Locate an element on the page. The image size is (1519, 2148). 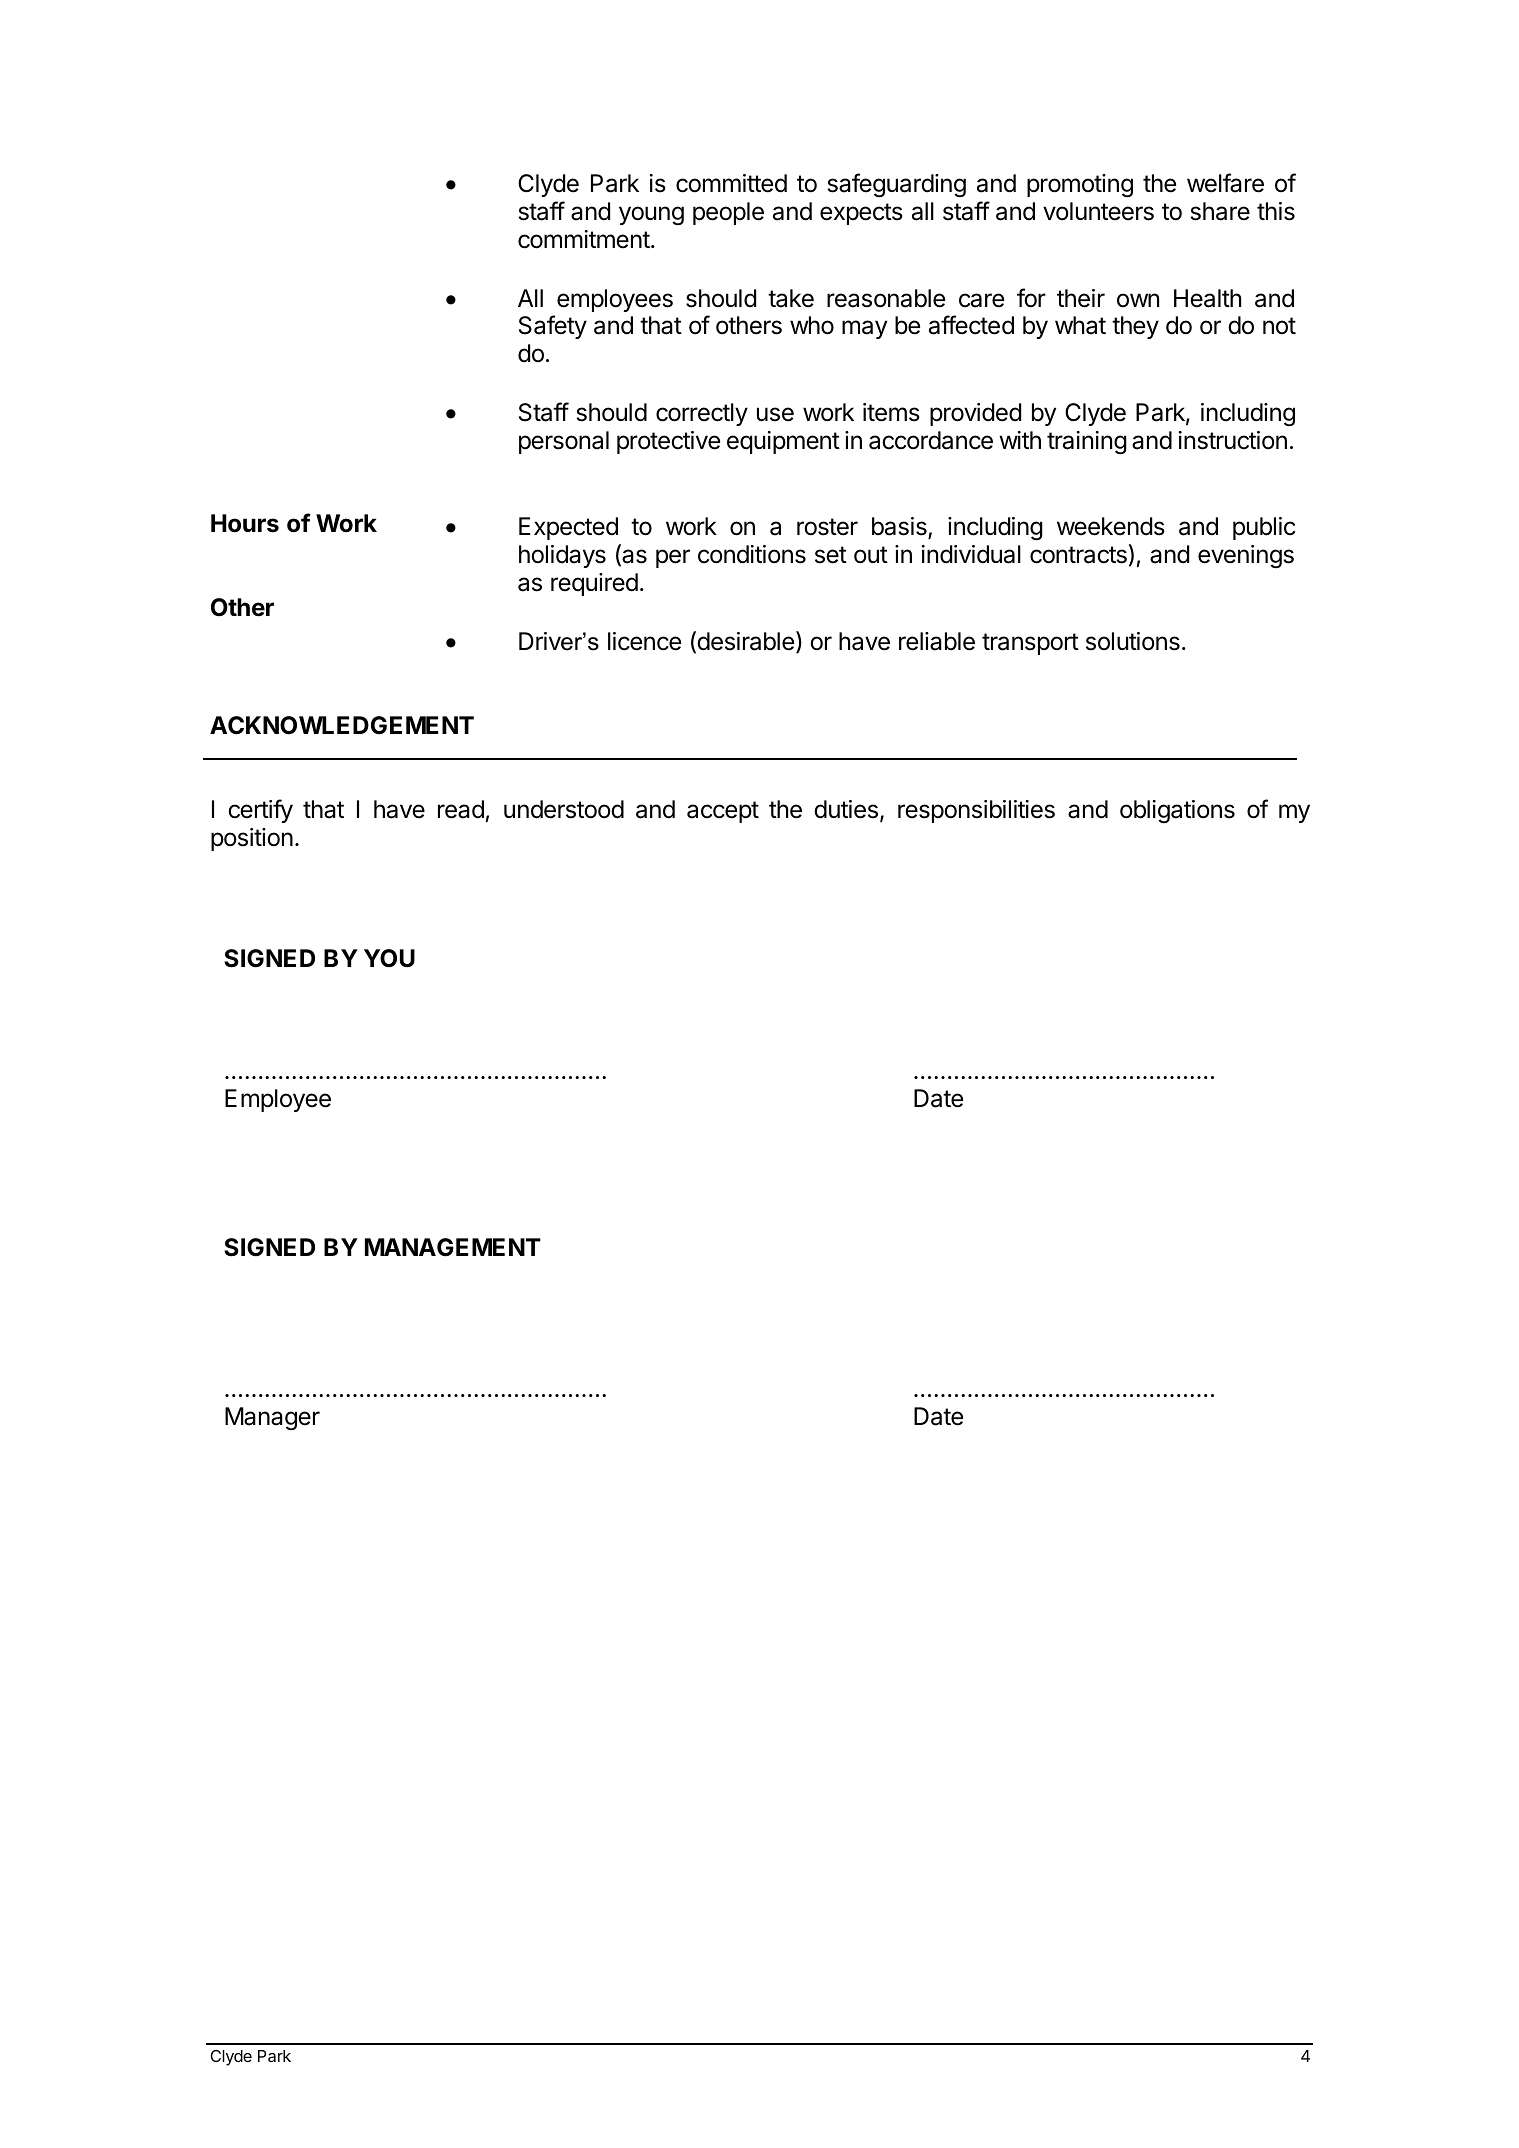
Manager is located at coordinates (272, 1419).
